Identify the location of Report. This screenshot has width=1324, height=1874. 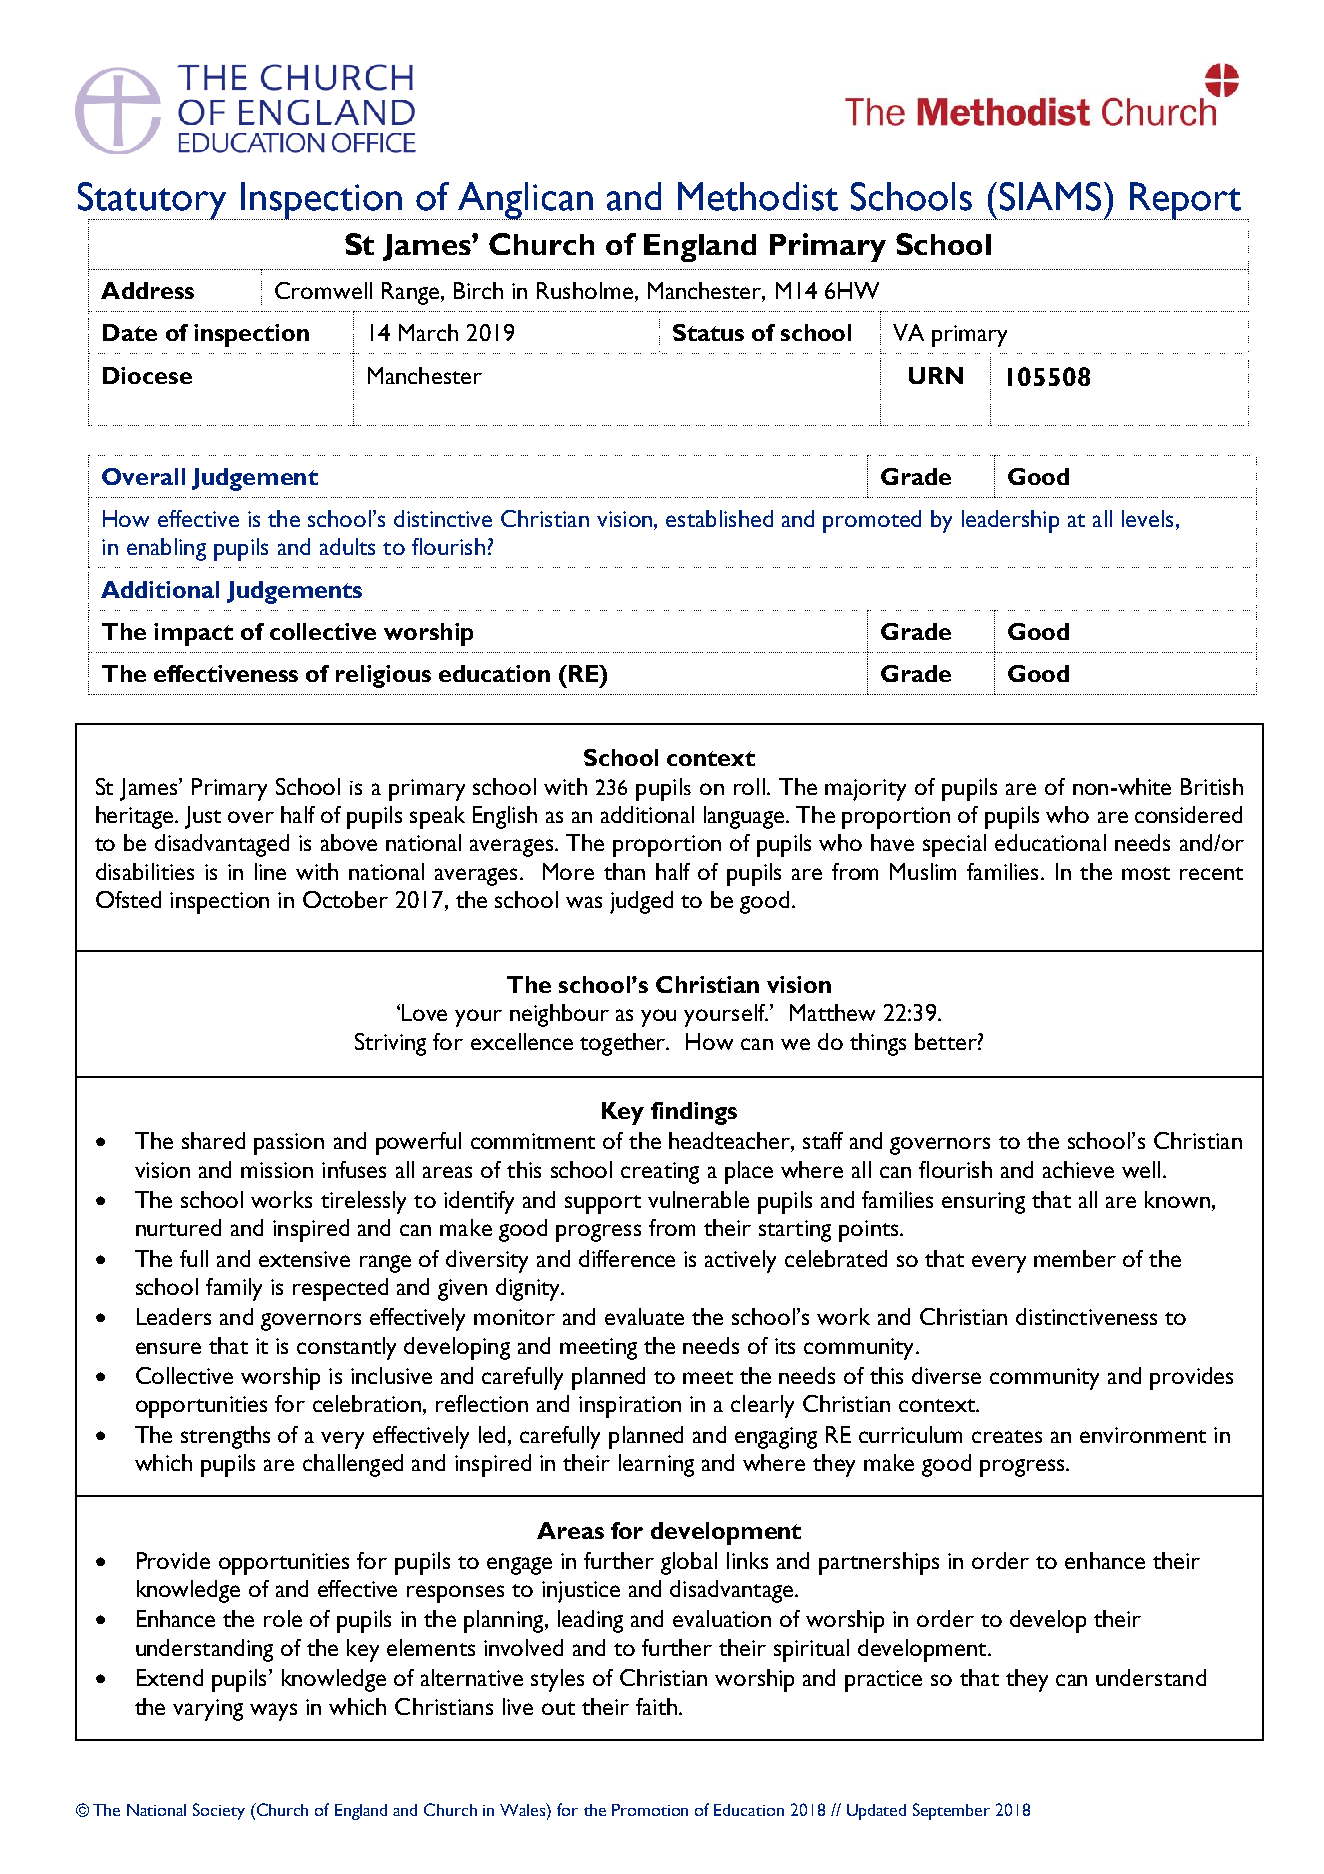
(1186, 201).
